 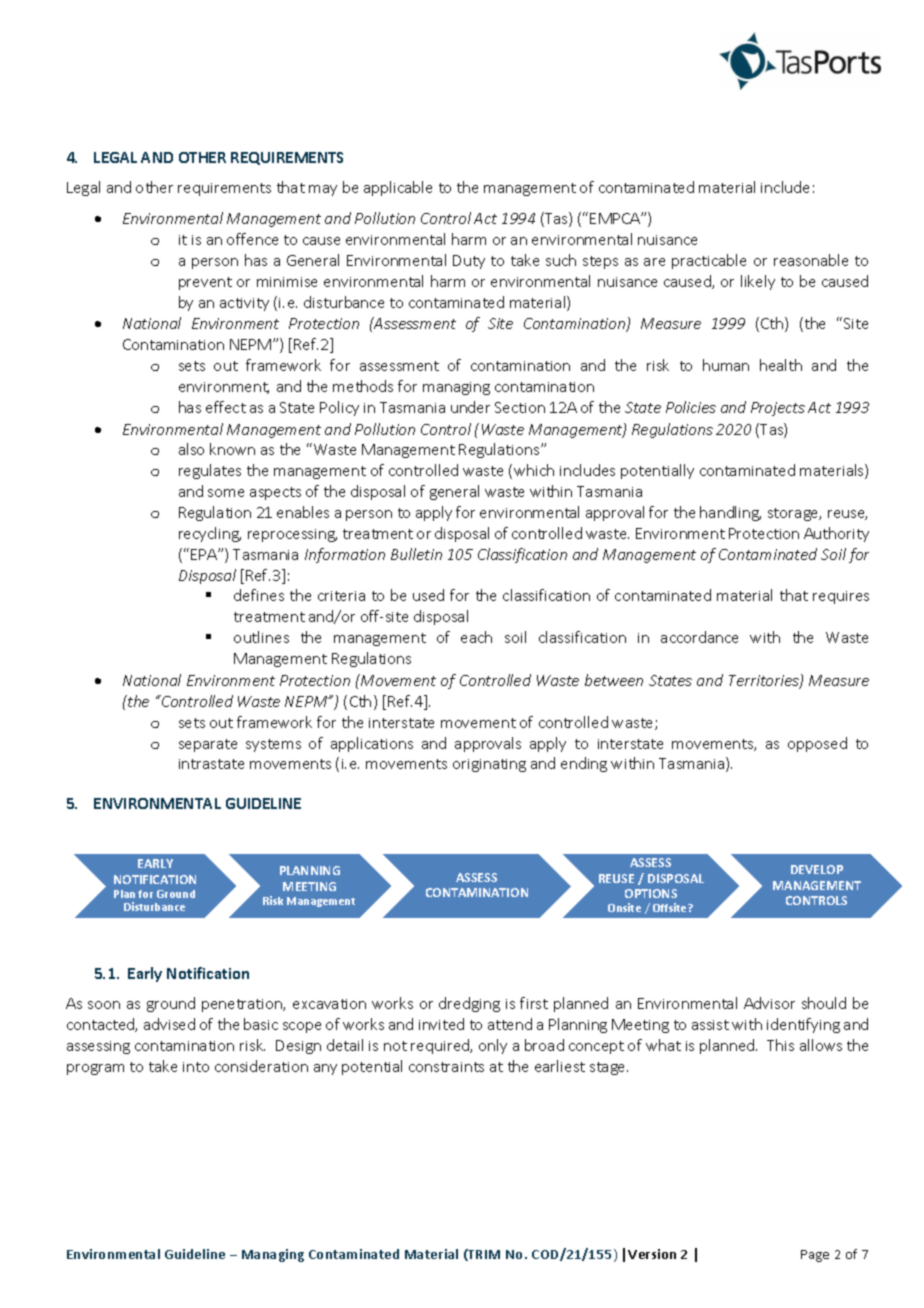 What do you see at coordinates (769, 1003) in the screenshot?
I see `Advisor` at bounding box center [769, 1003].
